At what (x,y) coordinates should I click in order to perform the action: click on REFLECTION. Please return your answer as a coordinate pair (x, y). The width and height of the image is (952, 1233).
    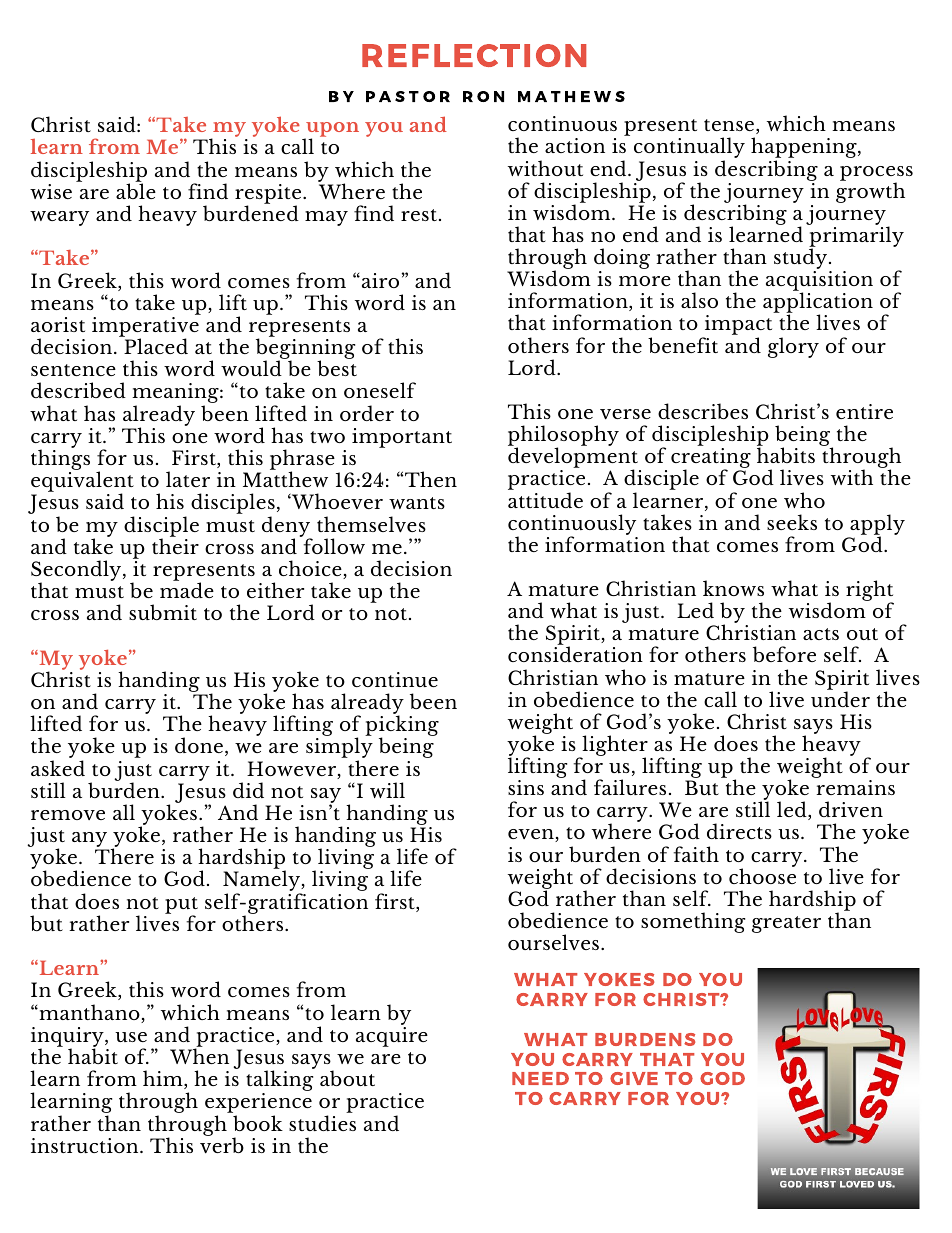
    Looking at the image, I should click on (474, 55).
